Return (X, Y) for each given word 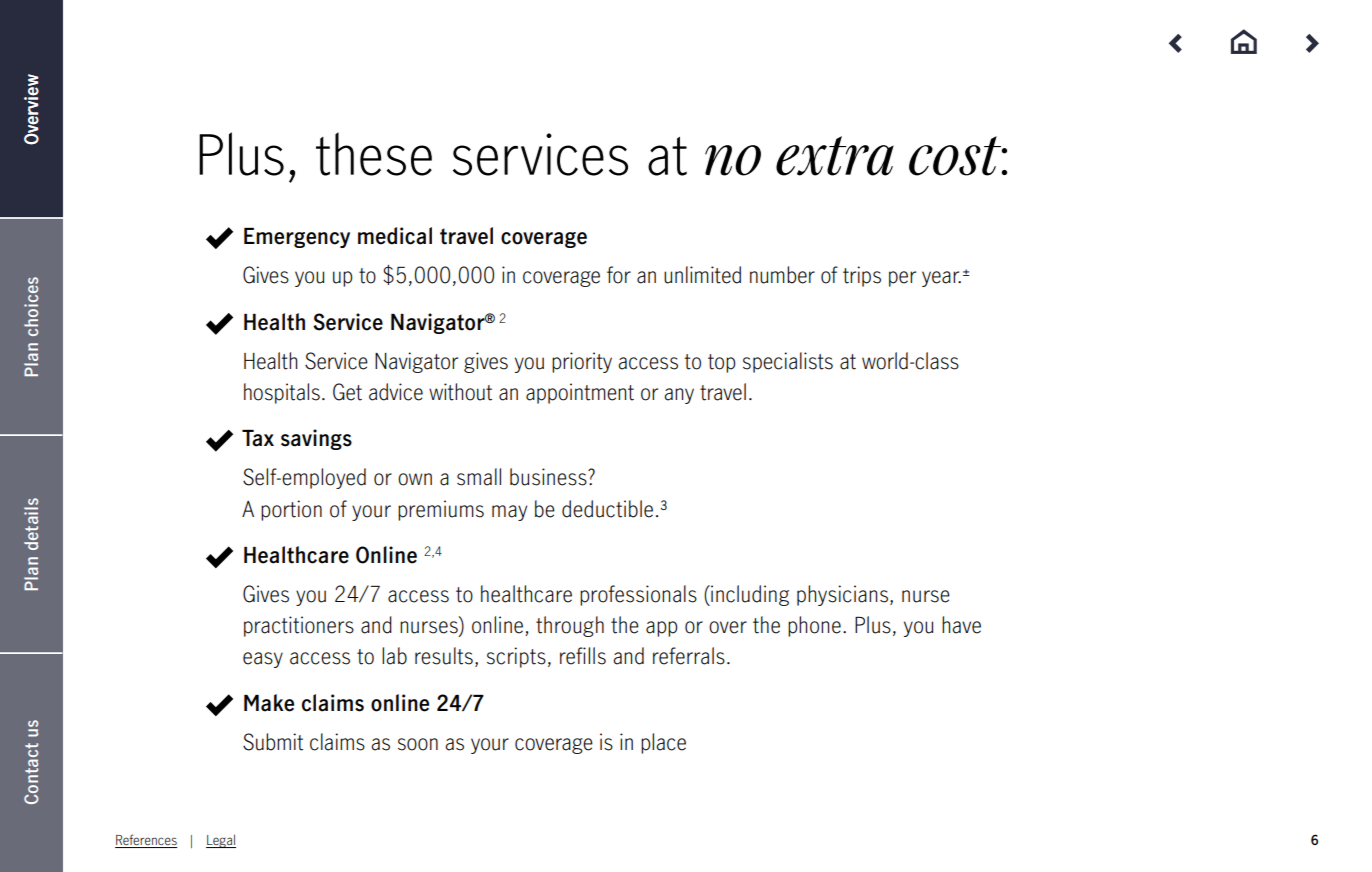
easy (263, 660)
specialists (788, 362)
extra (835, 156)
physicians (842, 595)
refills (583, 656)
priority (582, 362)
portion (291, 510)
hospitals (282, 393)
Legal (221, 841)
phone (814, 626)
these (374, 154)
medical (395, 236)
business (549, 477)
